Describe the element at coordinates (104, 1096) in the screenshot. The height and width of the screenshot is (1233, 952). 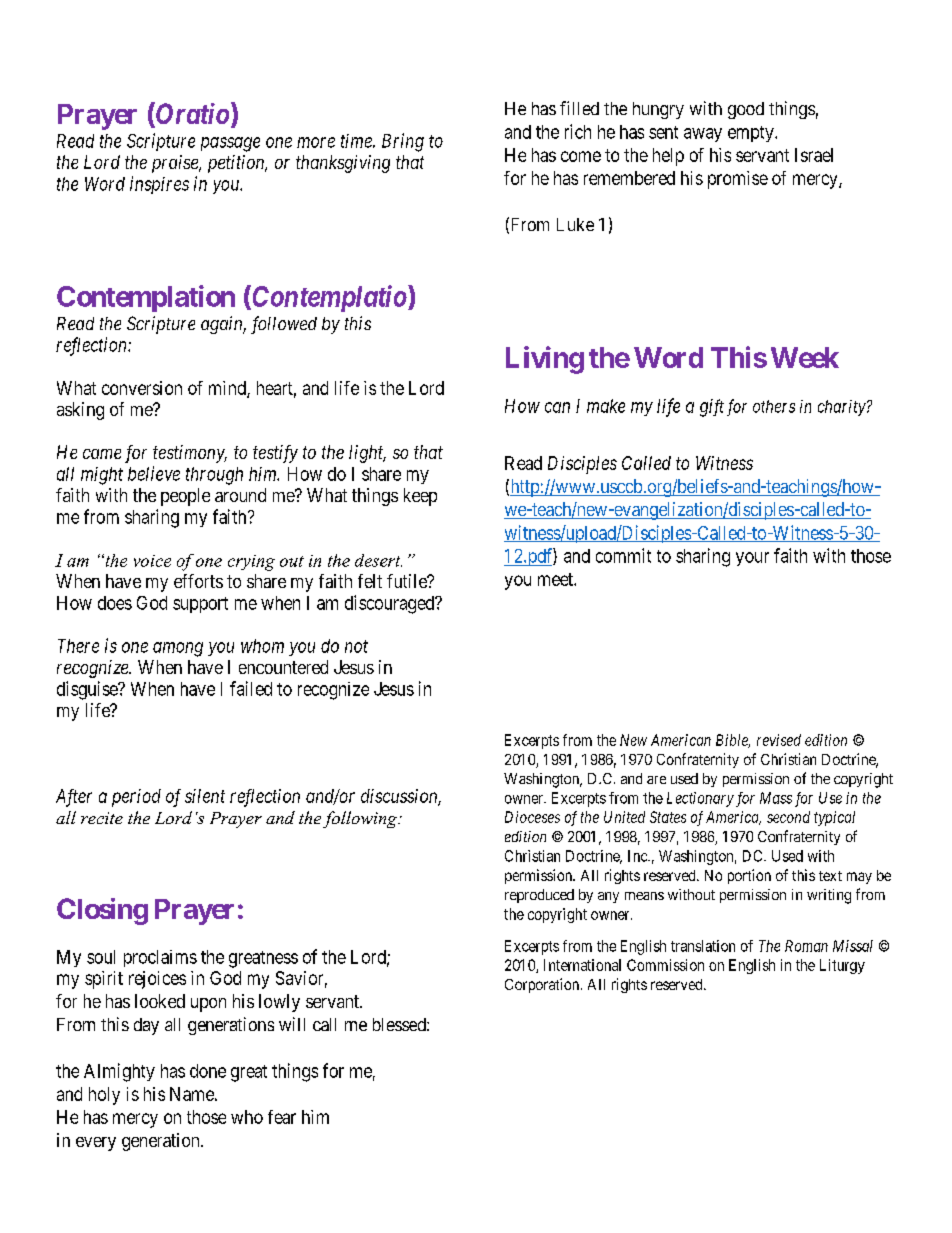
I see `holy` at that location.
